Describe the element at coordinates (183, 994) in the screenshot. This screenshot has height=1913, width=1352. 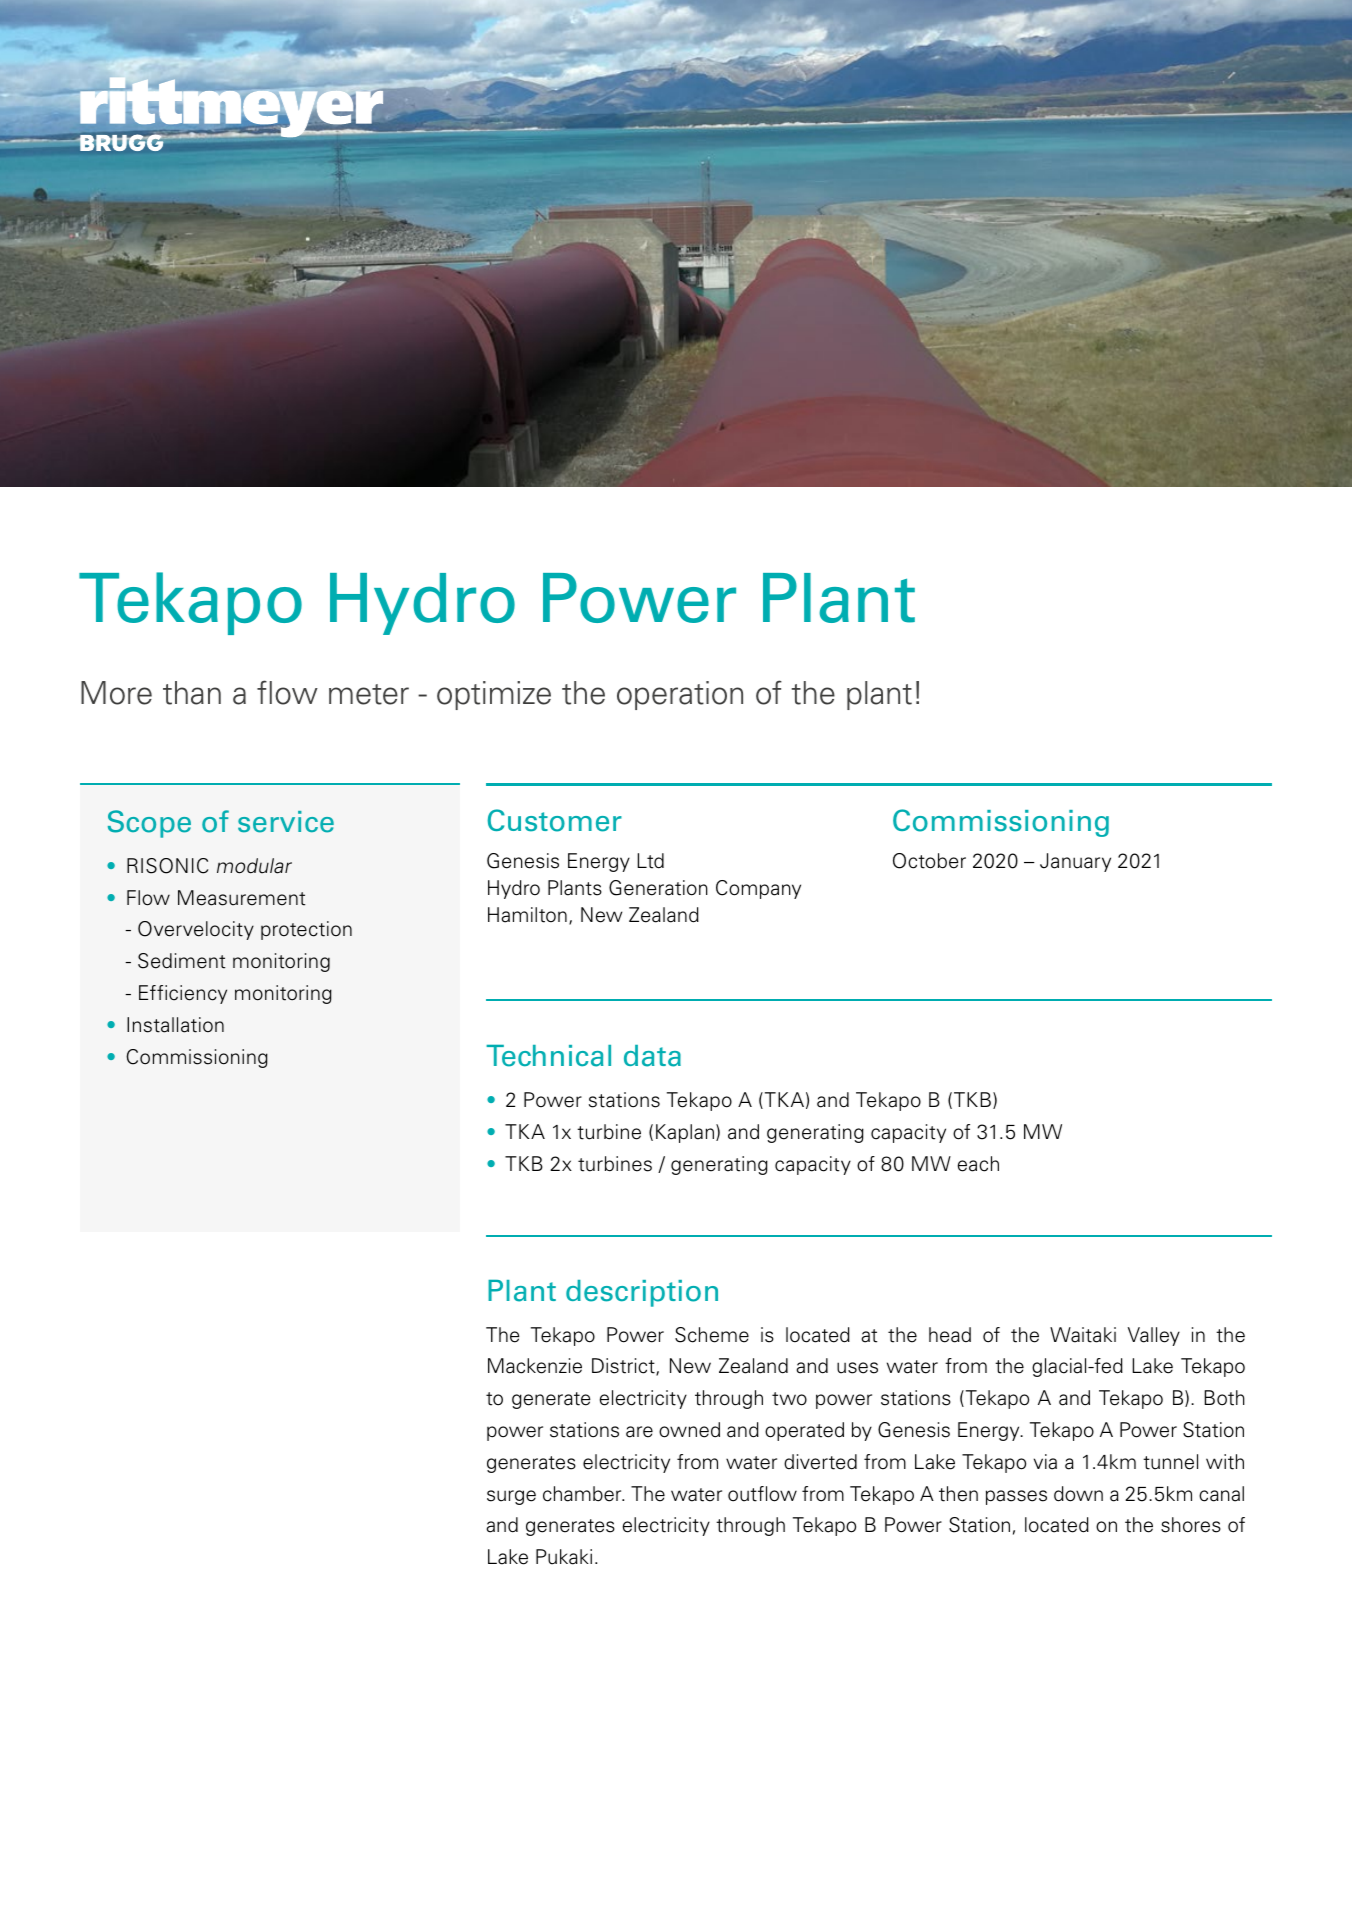
I see `Efficiency` at that location.
